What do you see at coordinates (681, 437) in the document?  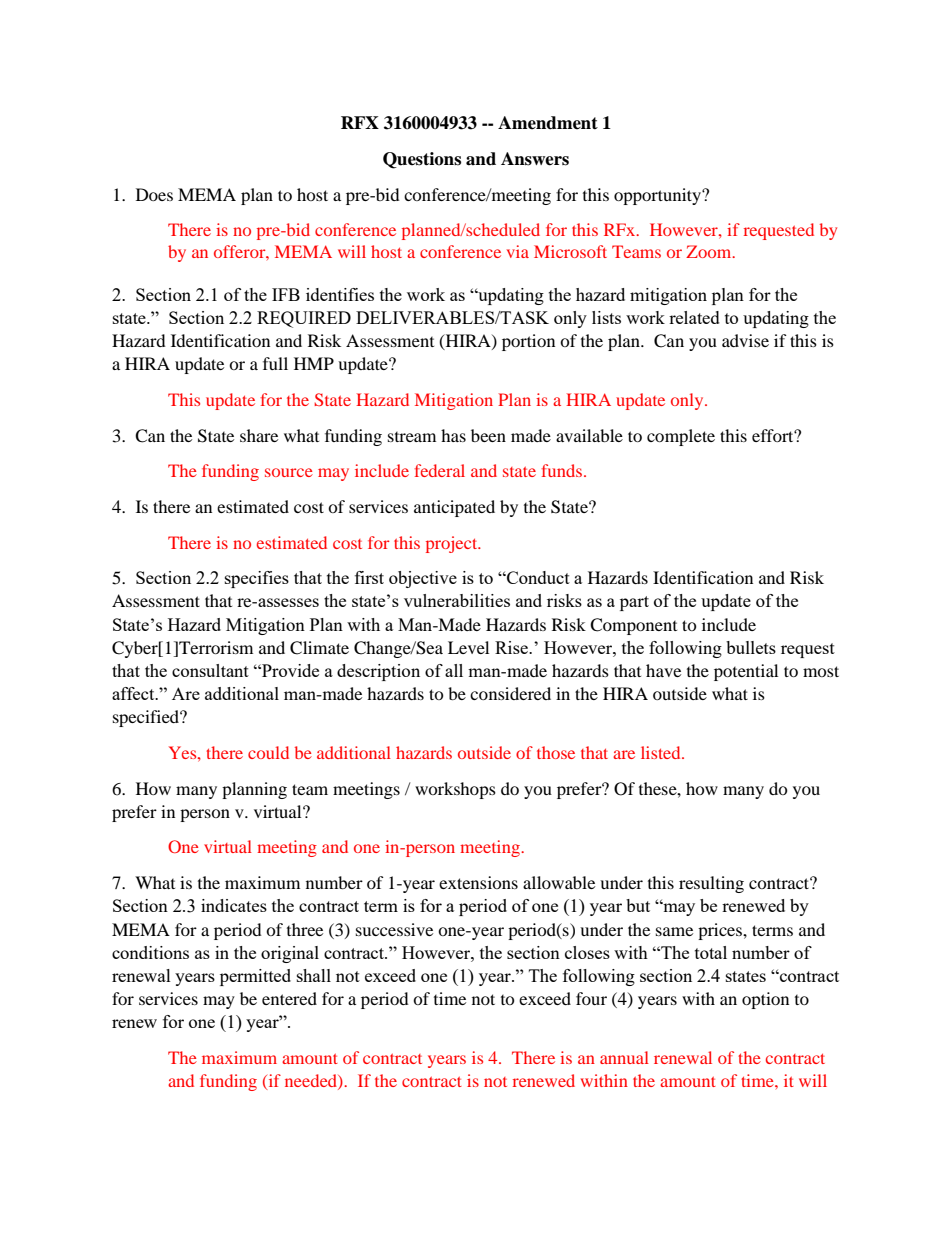 I see `complete` at bounding box center [681, 437].
